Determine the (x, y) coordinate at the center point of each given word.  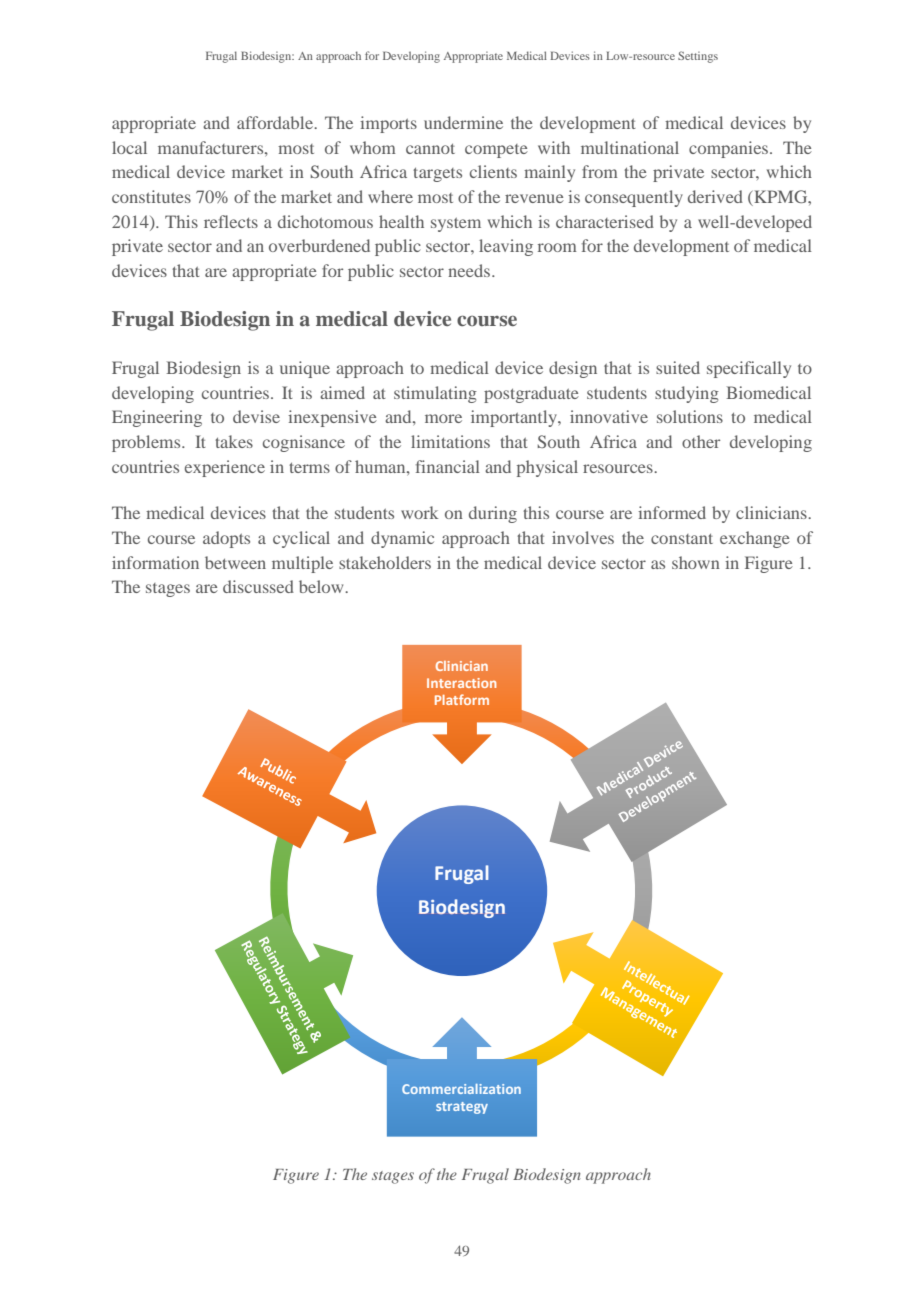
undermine (463, 122)
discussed (258, 586)
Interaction (461, 683)
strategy (462, 1108)
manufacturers (212, 147)
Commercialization (461, 1089)
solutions (690, 416)
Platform (462, 699)
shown (696, 562)
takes (234, 441)
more (443, 418)
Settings (698, 57)
